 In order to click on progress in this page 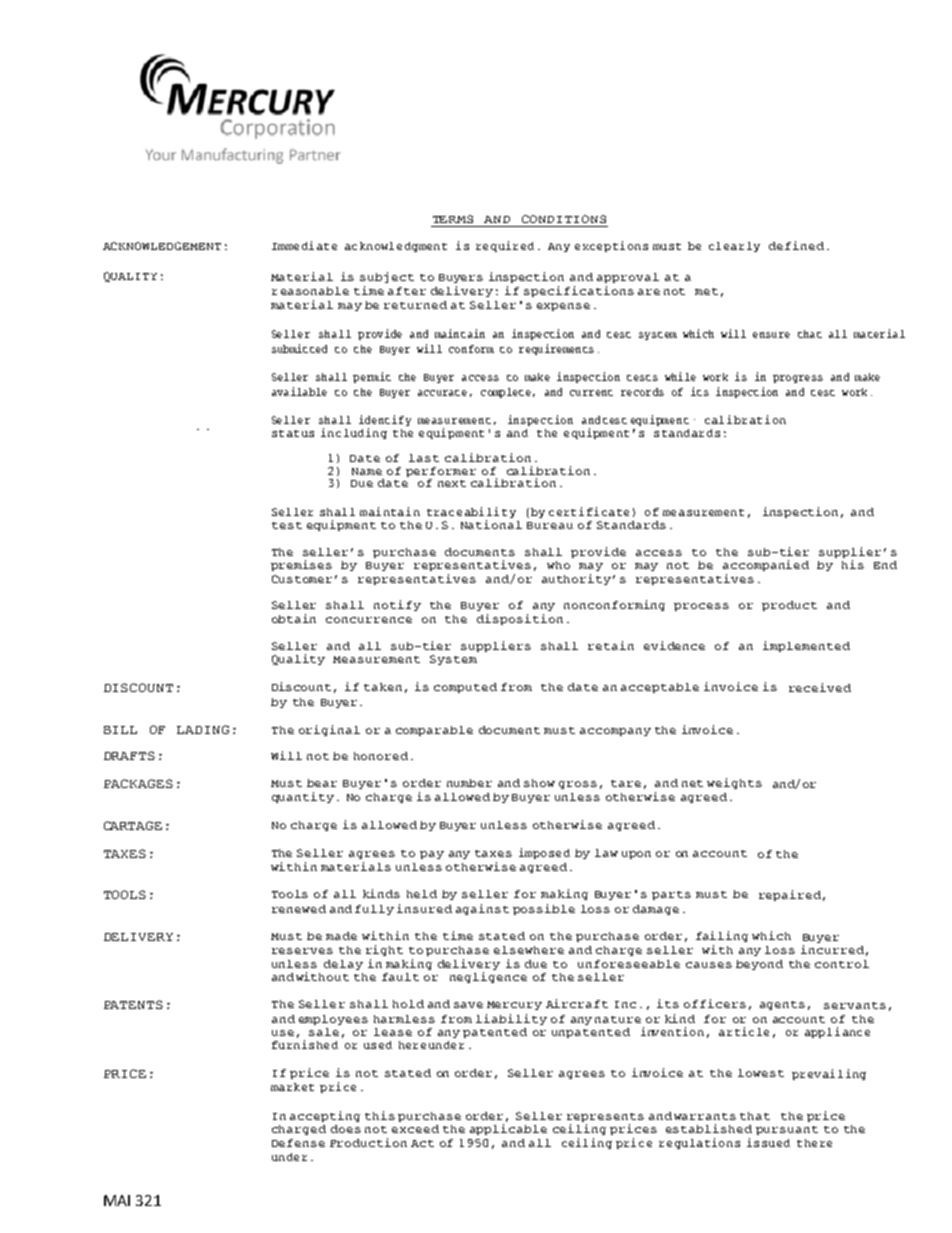, I will do `click(798, 379)`.
